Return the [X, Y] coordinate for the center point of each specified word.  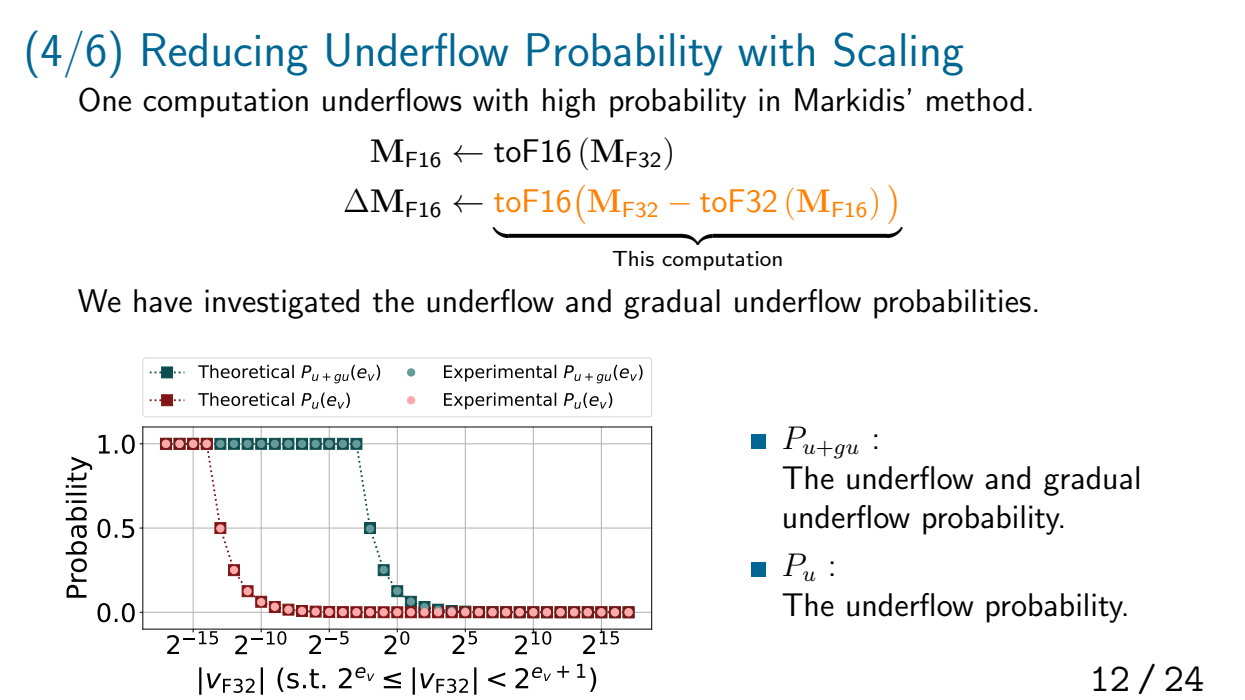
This [633, 259]
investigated [282, 304]
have [163, 301]
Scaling [898, 54]
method [975, 100]
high [569, 103]
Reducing [225, 54]
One [105, 99]
